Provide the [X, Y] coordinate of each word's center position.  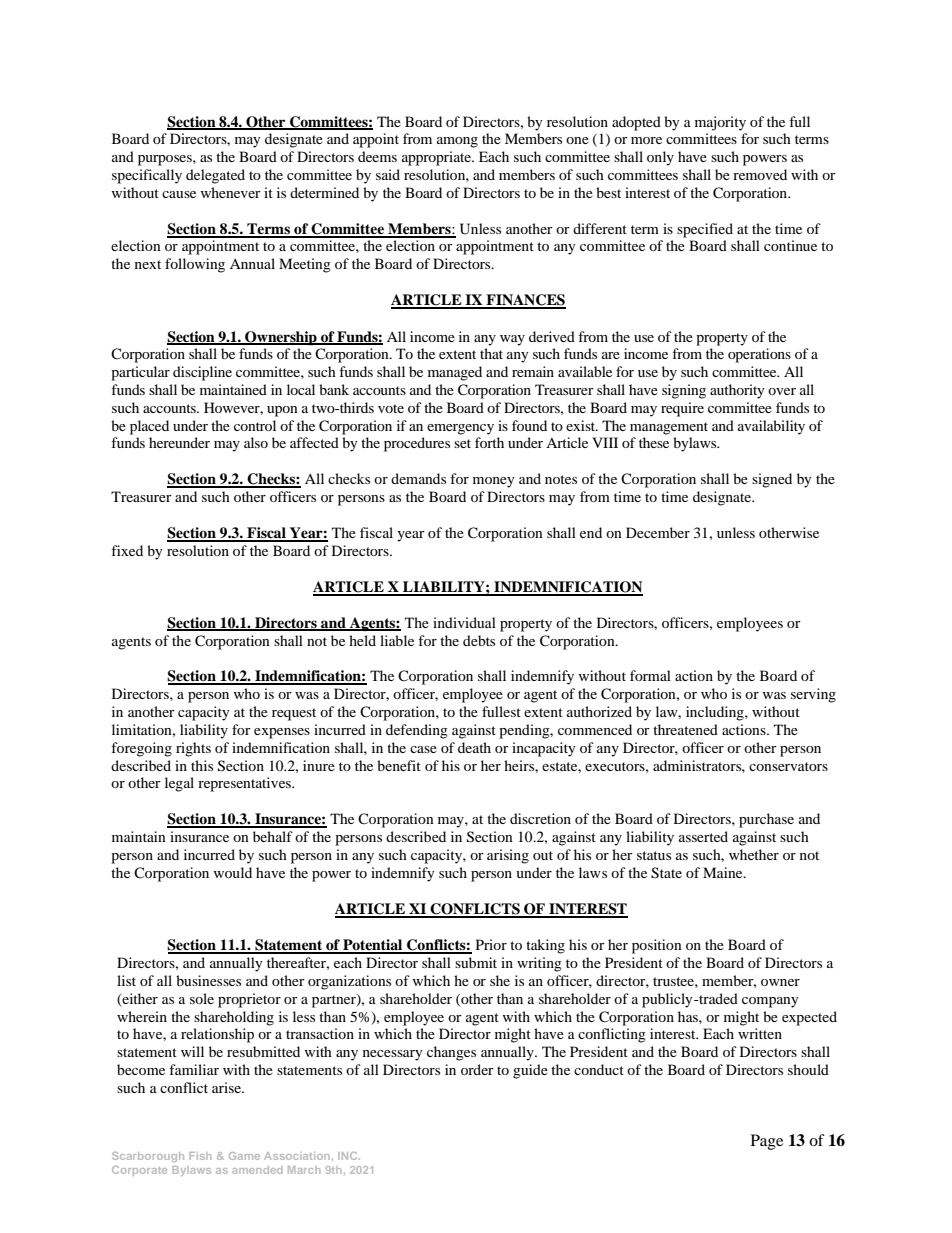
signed [772, 480]
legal [179, 784]
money [494, 482]
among [457, 142]
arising [508, 856]
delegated [215, 176]
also [256, 442]
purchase [766, 820]
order [477, 1069]
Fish [200, 1156]
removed [760, 174]
